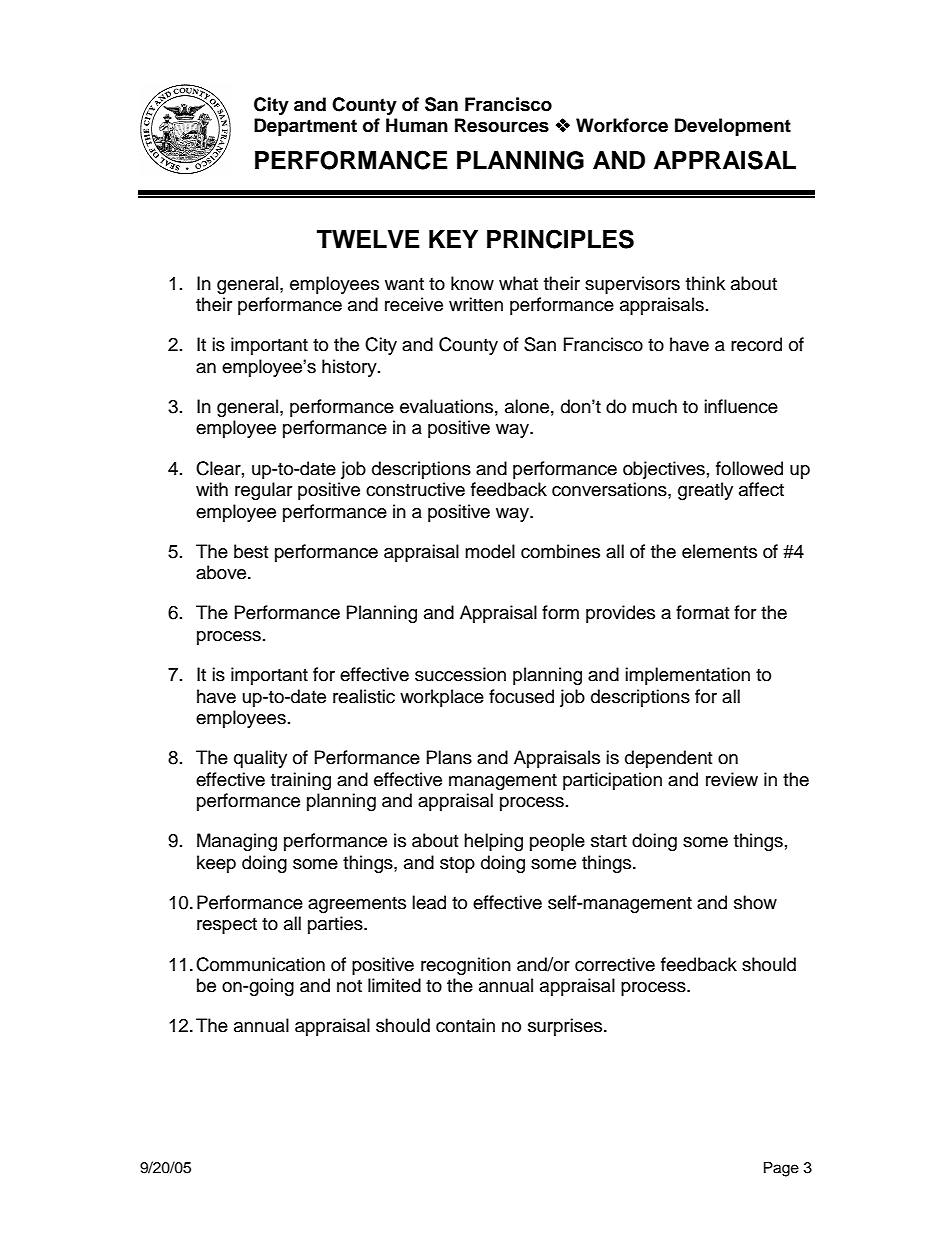 This screenshot has height=1233, width=952. I want to click on Resources, so click(502, 125).
